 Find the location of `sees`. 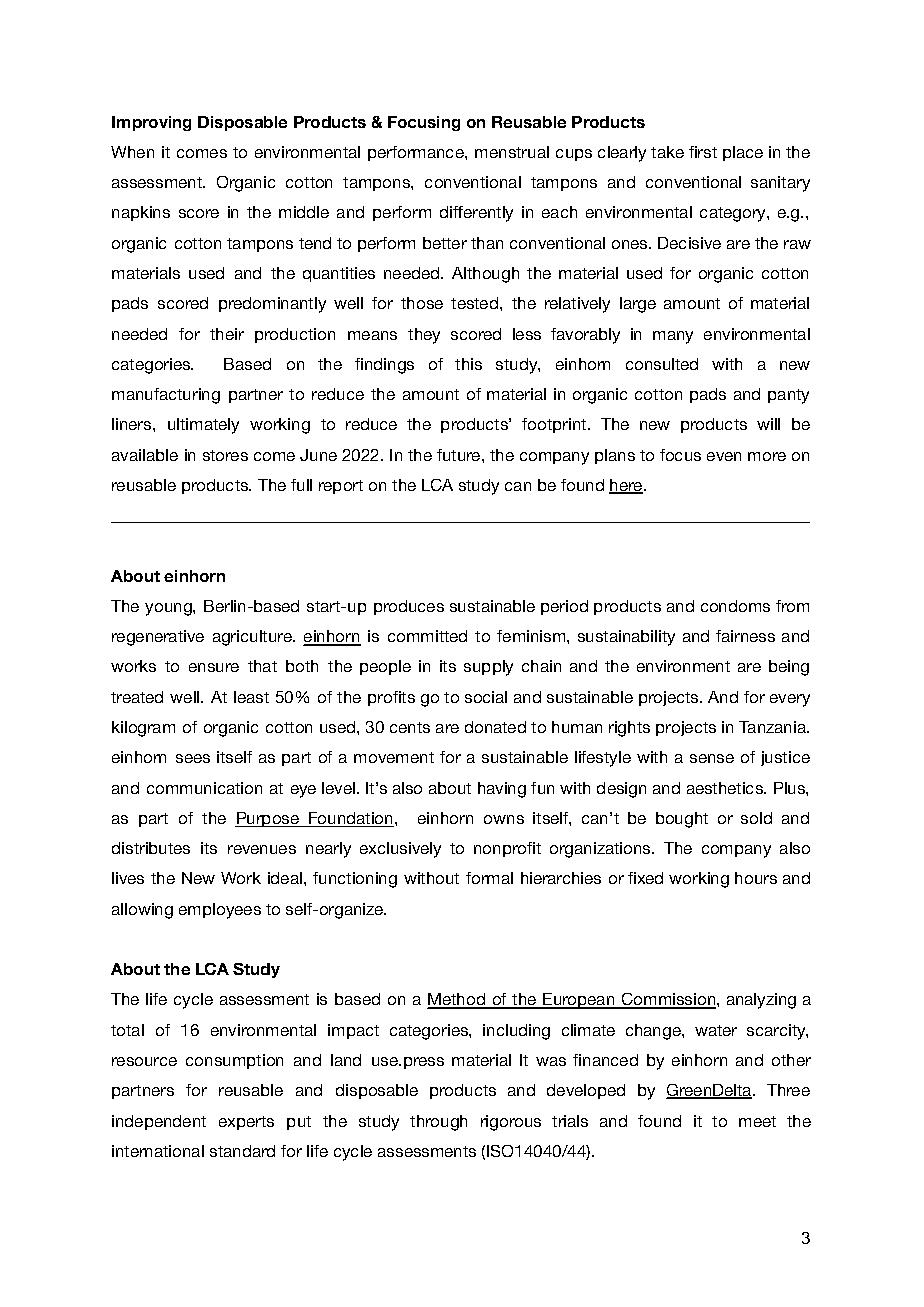

sees is located at coordinates (193, 758).
